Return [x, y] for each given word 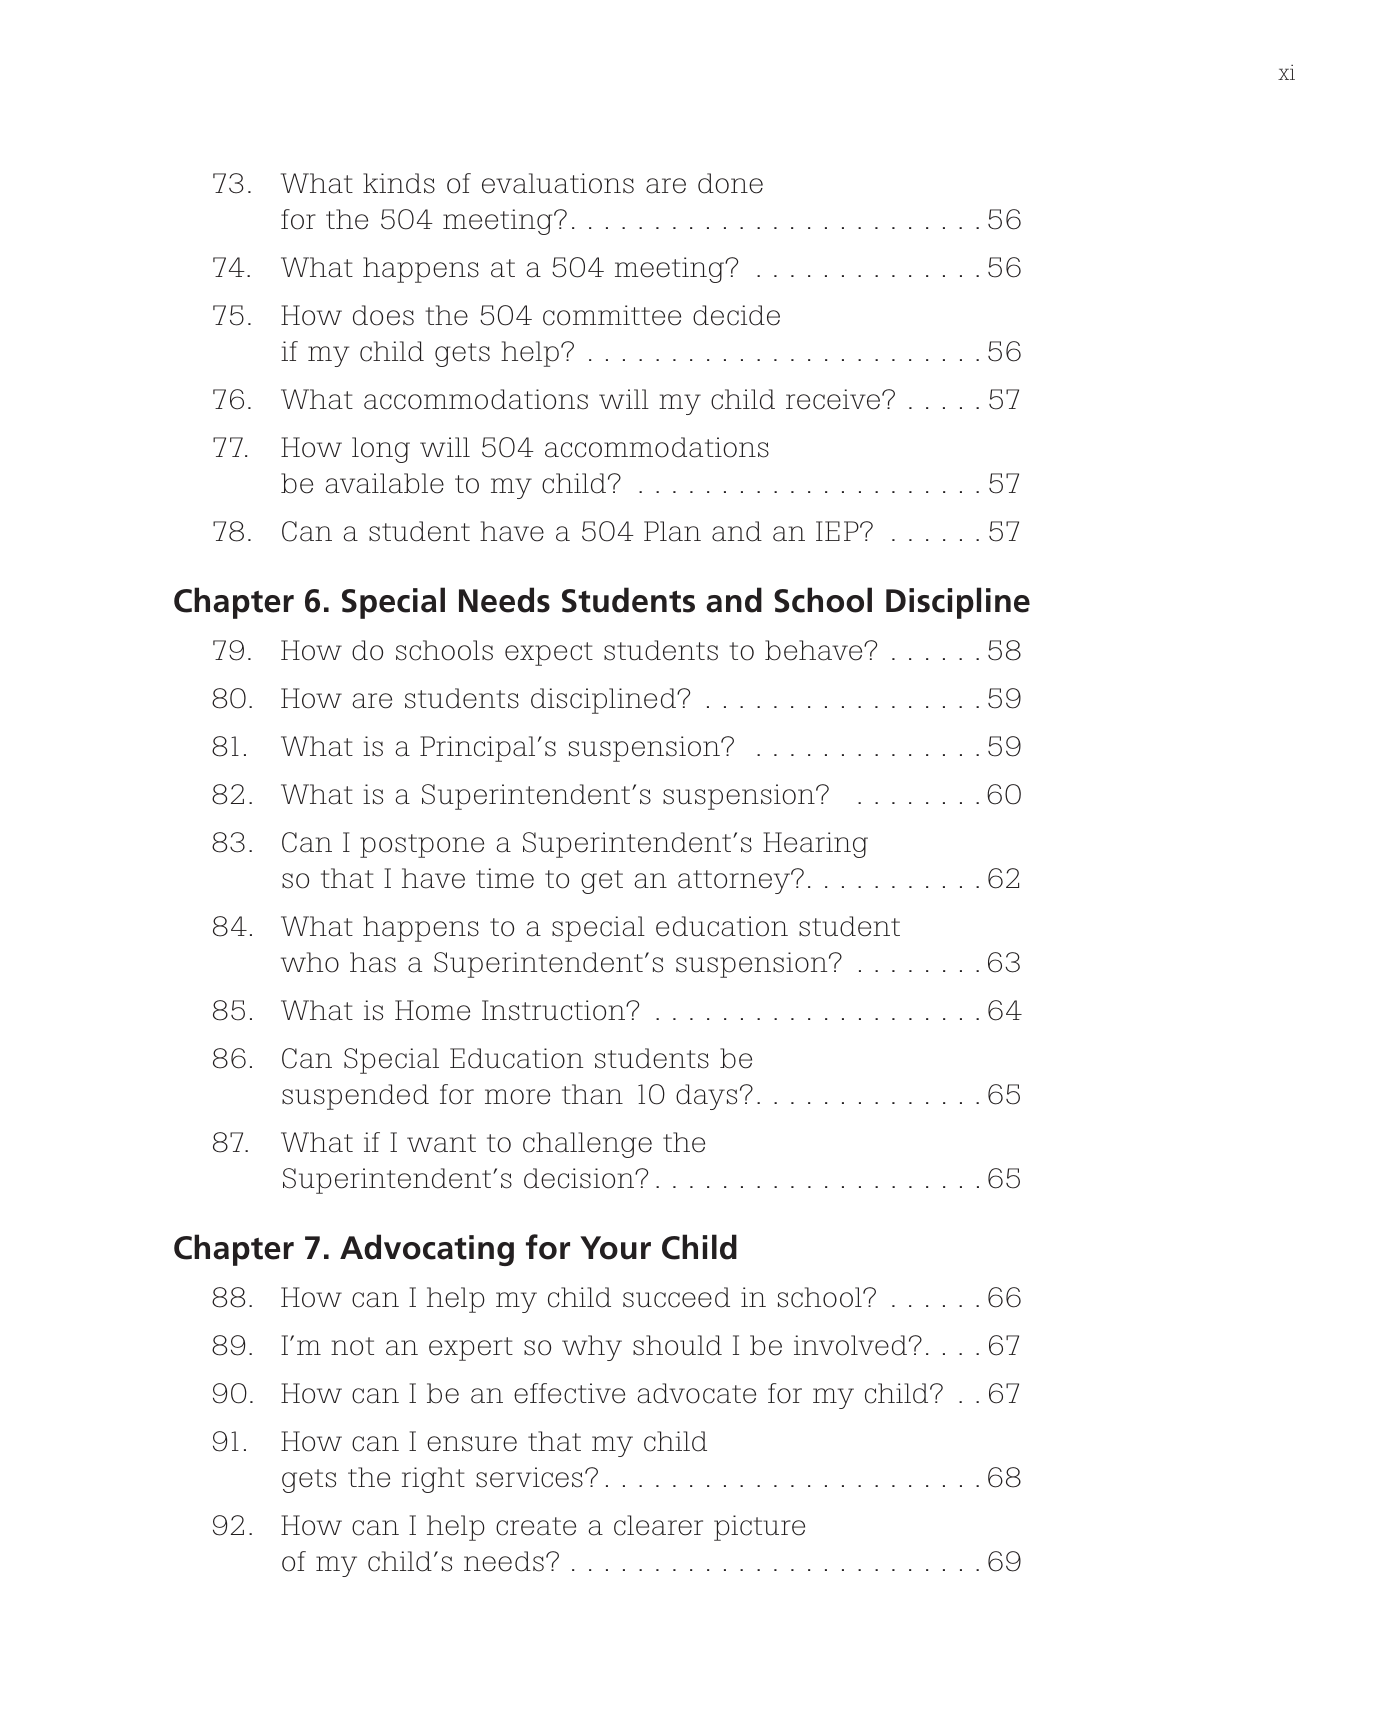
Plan [672, 531]
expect [549, 654]
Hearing [815, 845]
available [385, 483]
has [373, 962]
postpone [422, 846]
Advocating [427, 1250]
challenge [587, 1145]
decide [736, 315]
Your [615, 1248]
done [730, 183]
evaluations [558, 183]
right [433, 1480]
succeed [676, 1297]
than [592, 1094]
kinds [399, 183]
